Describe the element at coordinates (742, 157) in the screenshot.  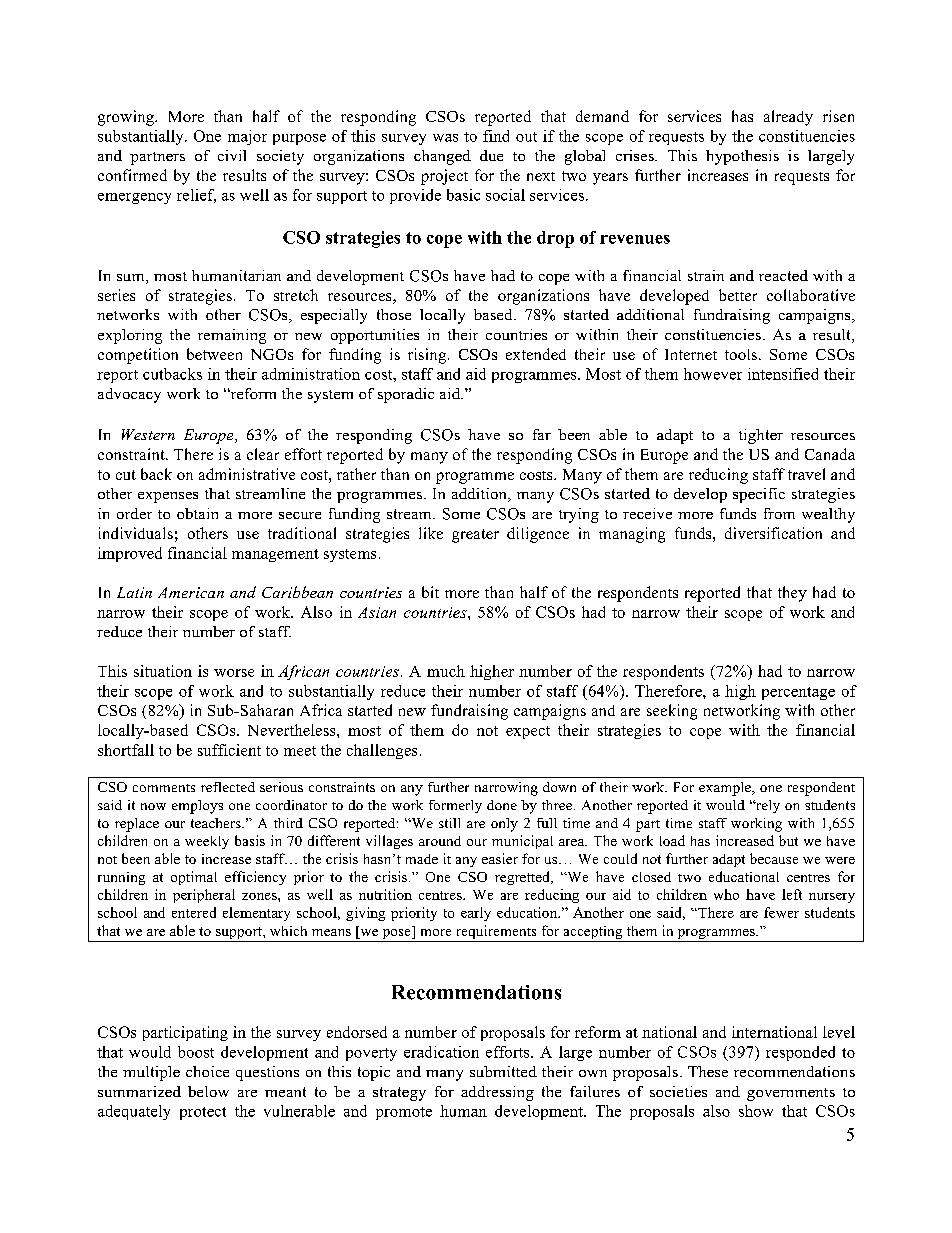
I see `hypothesis` at that location.
